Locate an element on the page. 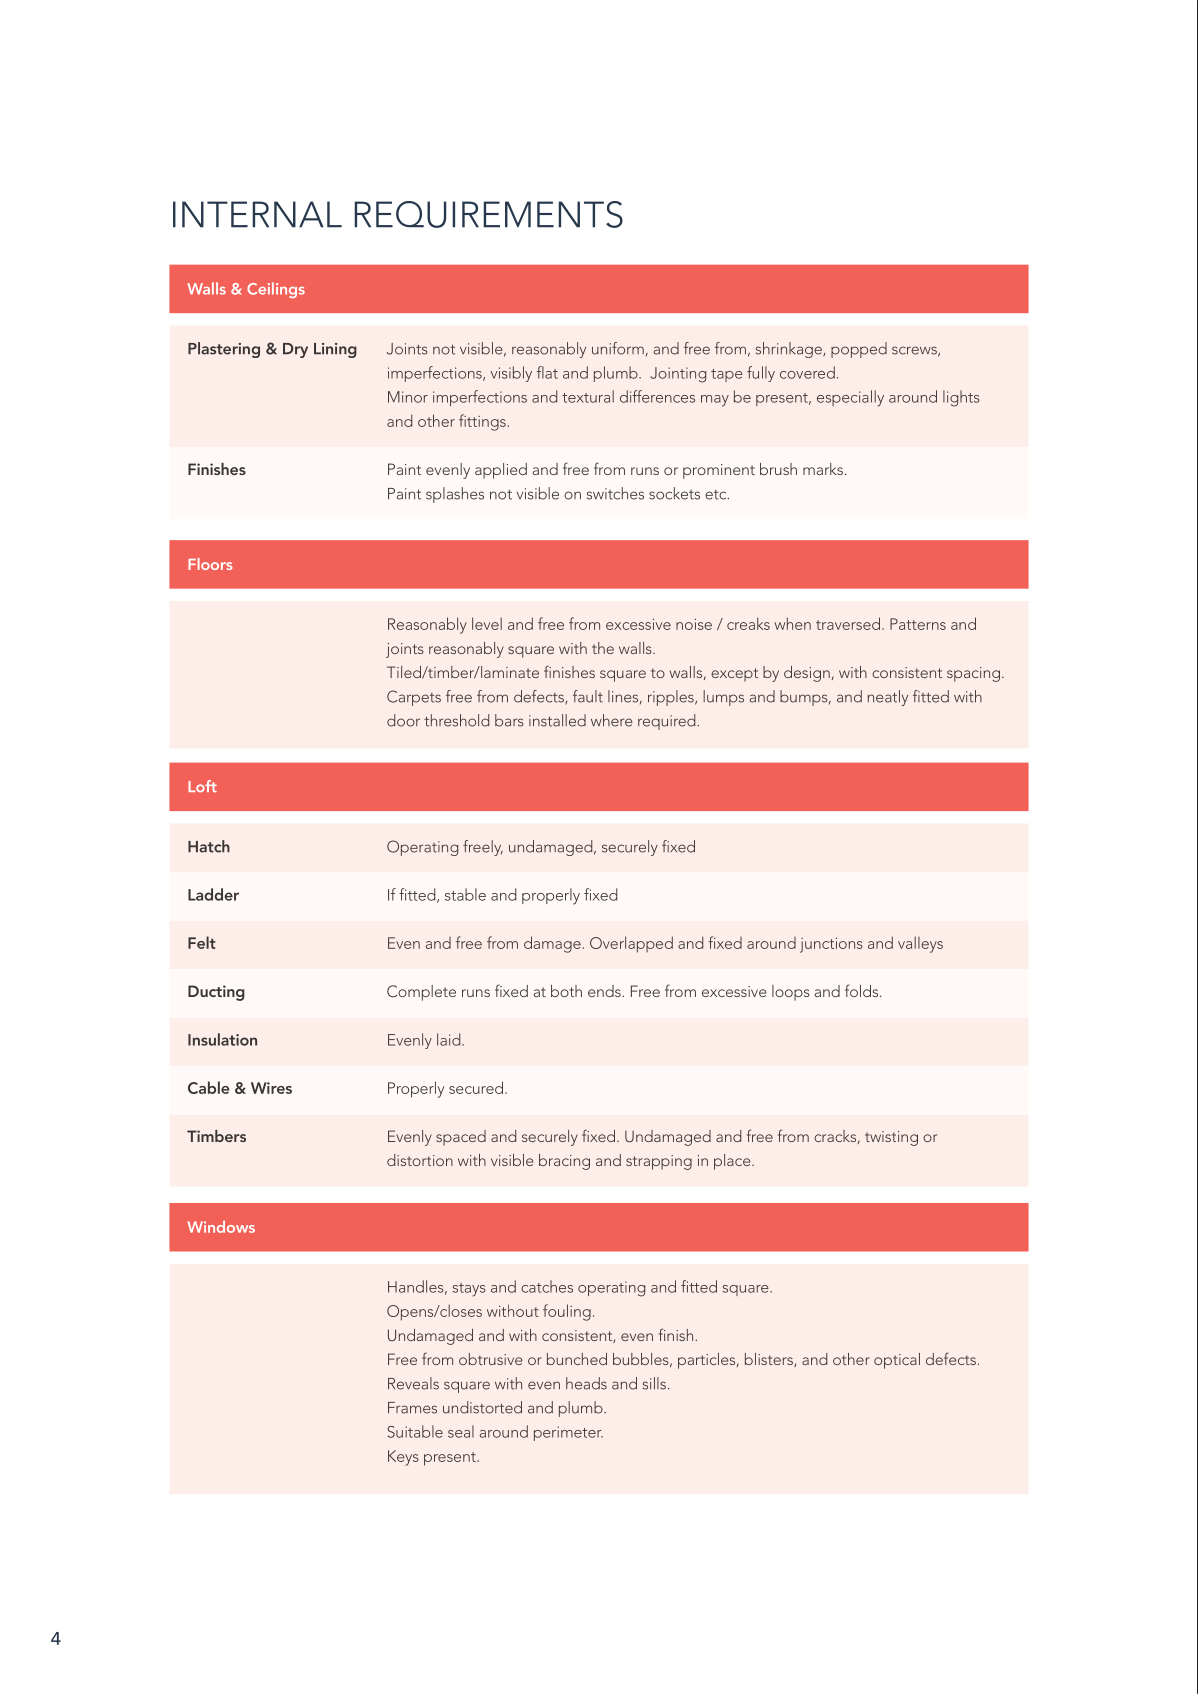  Keys is located at coordinates (403, 1458).
